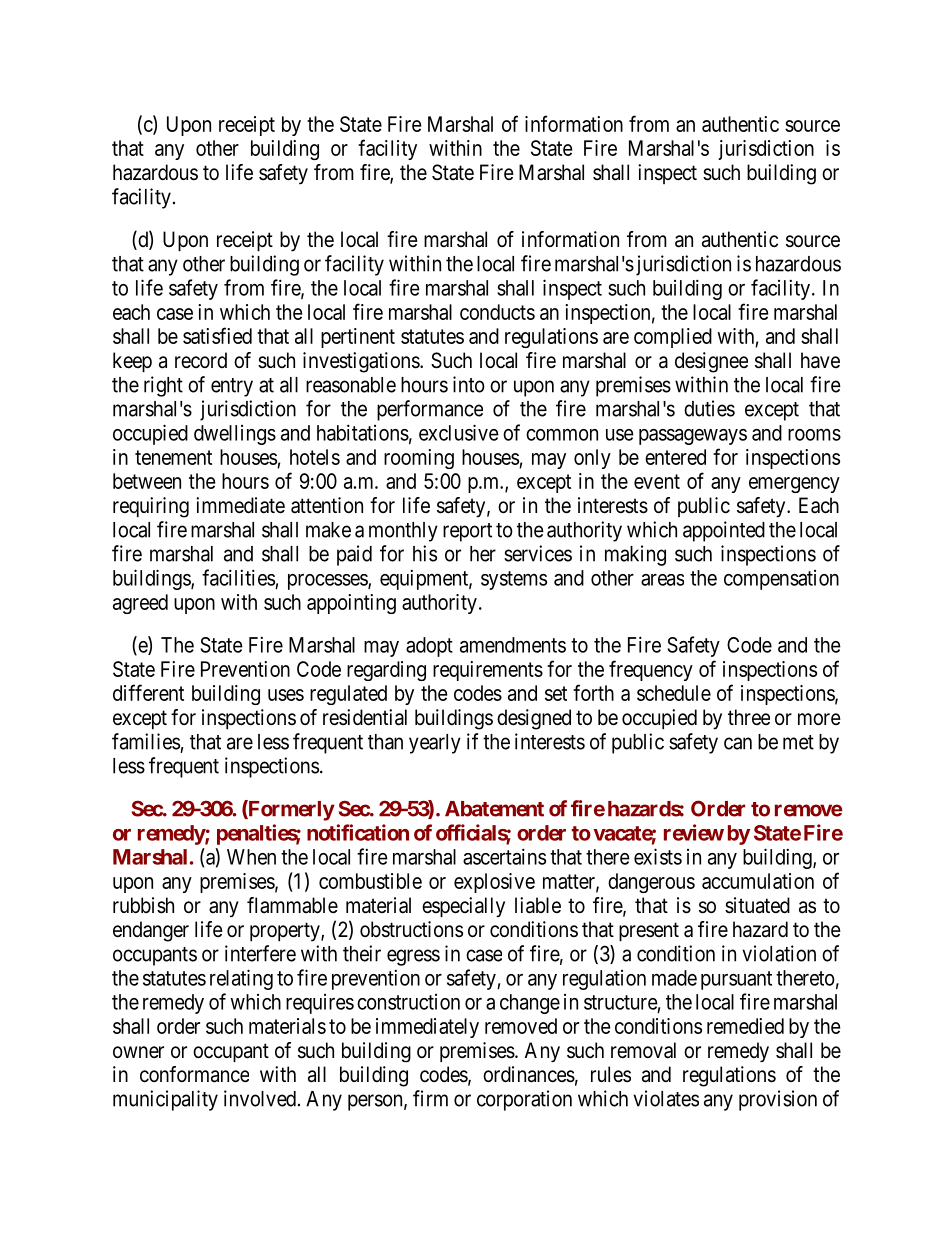 The width and height of the screenshot is (952, 1233). What do you see at coordinates (778, 1100) in the screenshot?
I see `provision` at bounding box center [778, 1100].
